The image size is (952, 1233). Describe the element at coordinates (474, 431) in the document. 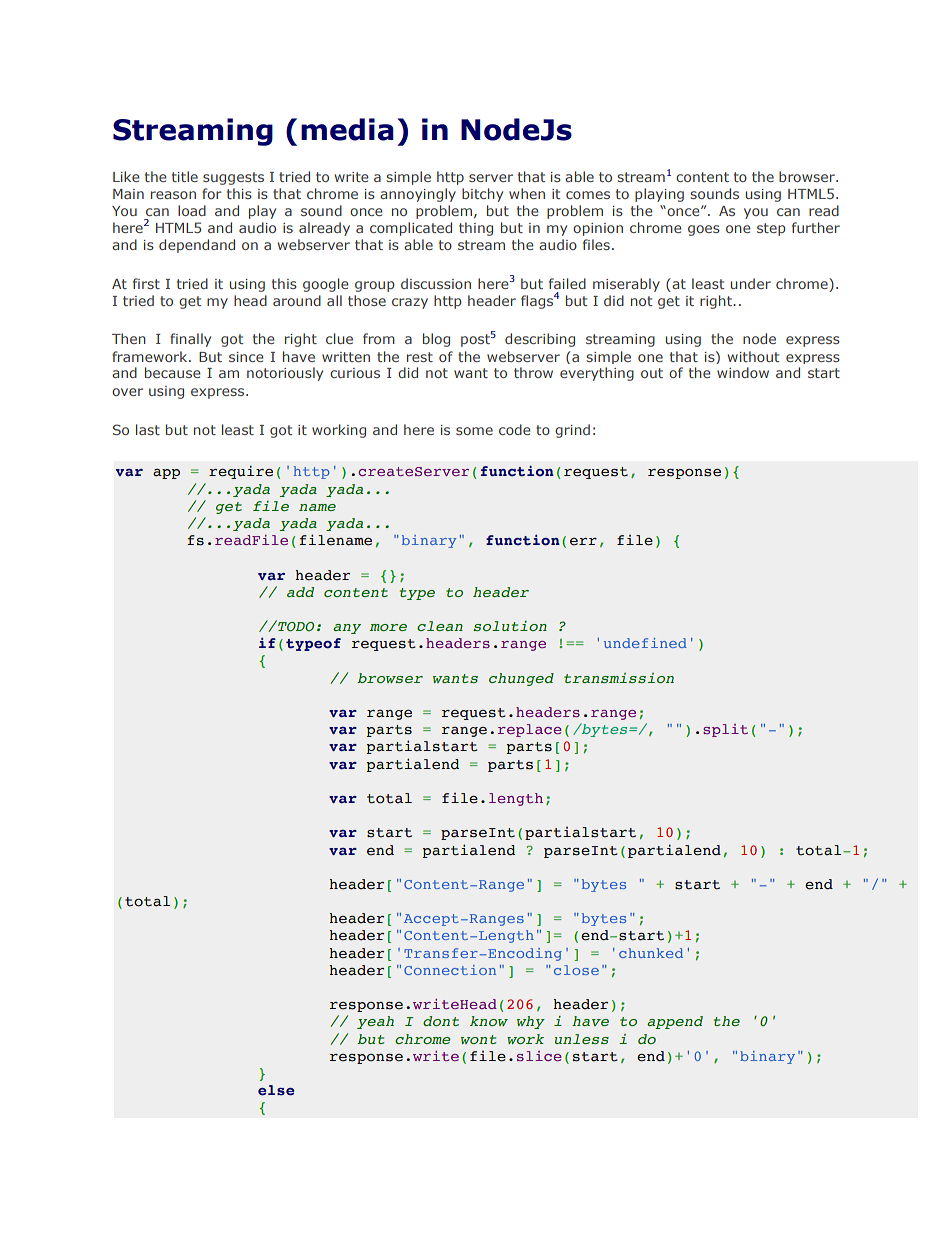

I see `some` at that location.
